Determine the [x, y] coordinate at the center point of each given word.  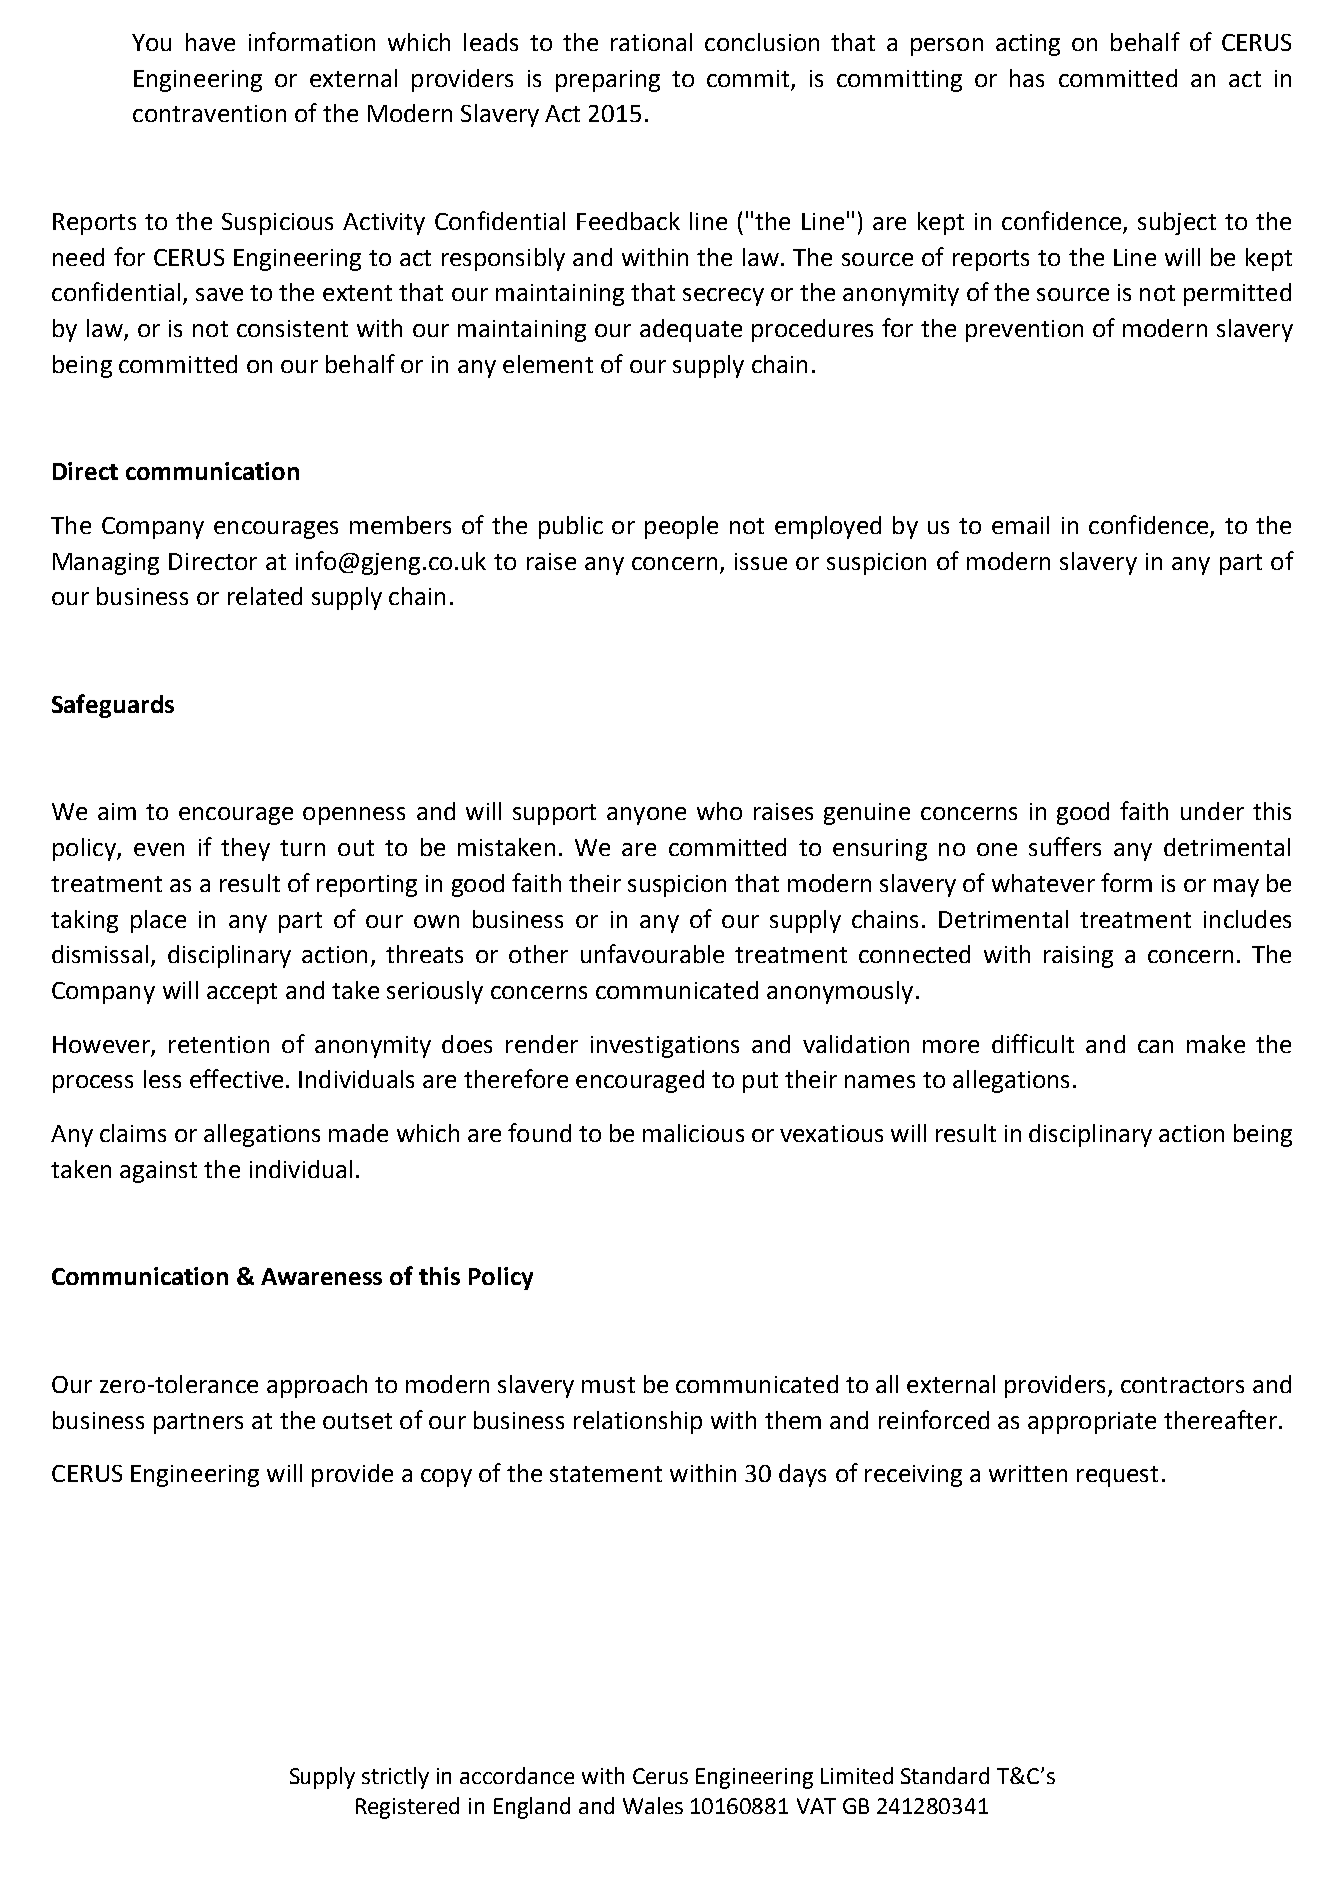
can [1155, 1046]
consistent [292, 328]
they [245, 849]
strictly [395, 1778]
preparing [608, 81]
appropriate [1092, 1423]
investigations [665, 1047]
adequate [691, 330]
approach [317, 1386]
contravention [209, 113]
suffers [1065, 846]
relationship [638, 1422]
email [1020, 525]
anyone [646, 816]
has [1027, 78]
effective [236, 1078]
